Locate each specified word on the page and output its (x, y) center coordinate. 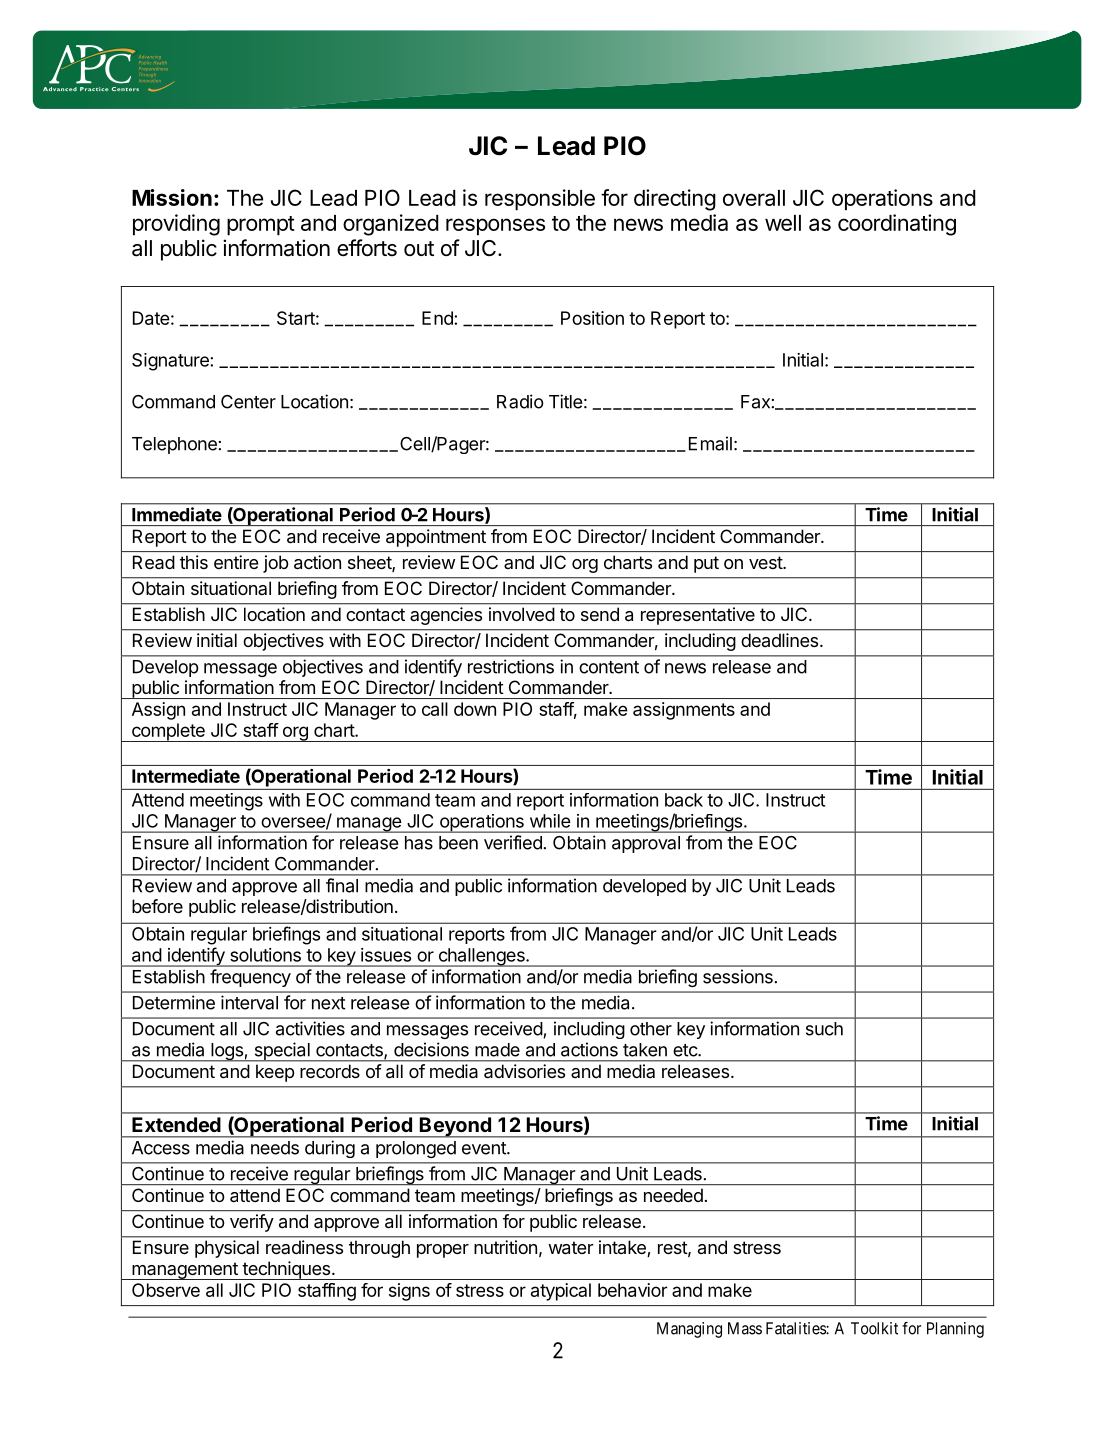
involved (521, 614)
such (824, 1029)
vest (766, 562)
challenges (481, 957)
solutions (265, 955)
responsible (540, 200)
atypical (561, 1292)
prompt (261, 226)
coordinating (897, 225)
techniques (286, 1270)
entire (236, 562)
